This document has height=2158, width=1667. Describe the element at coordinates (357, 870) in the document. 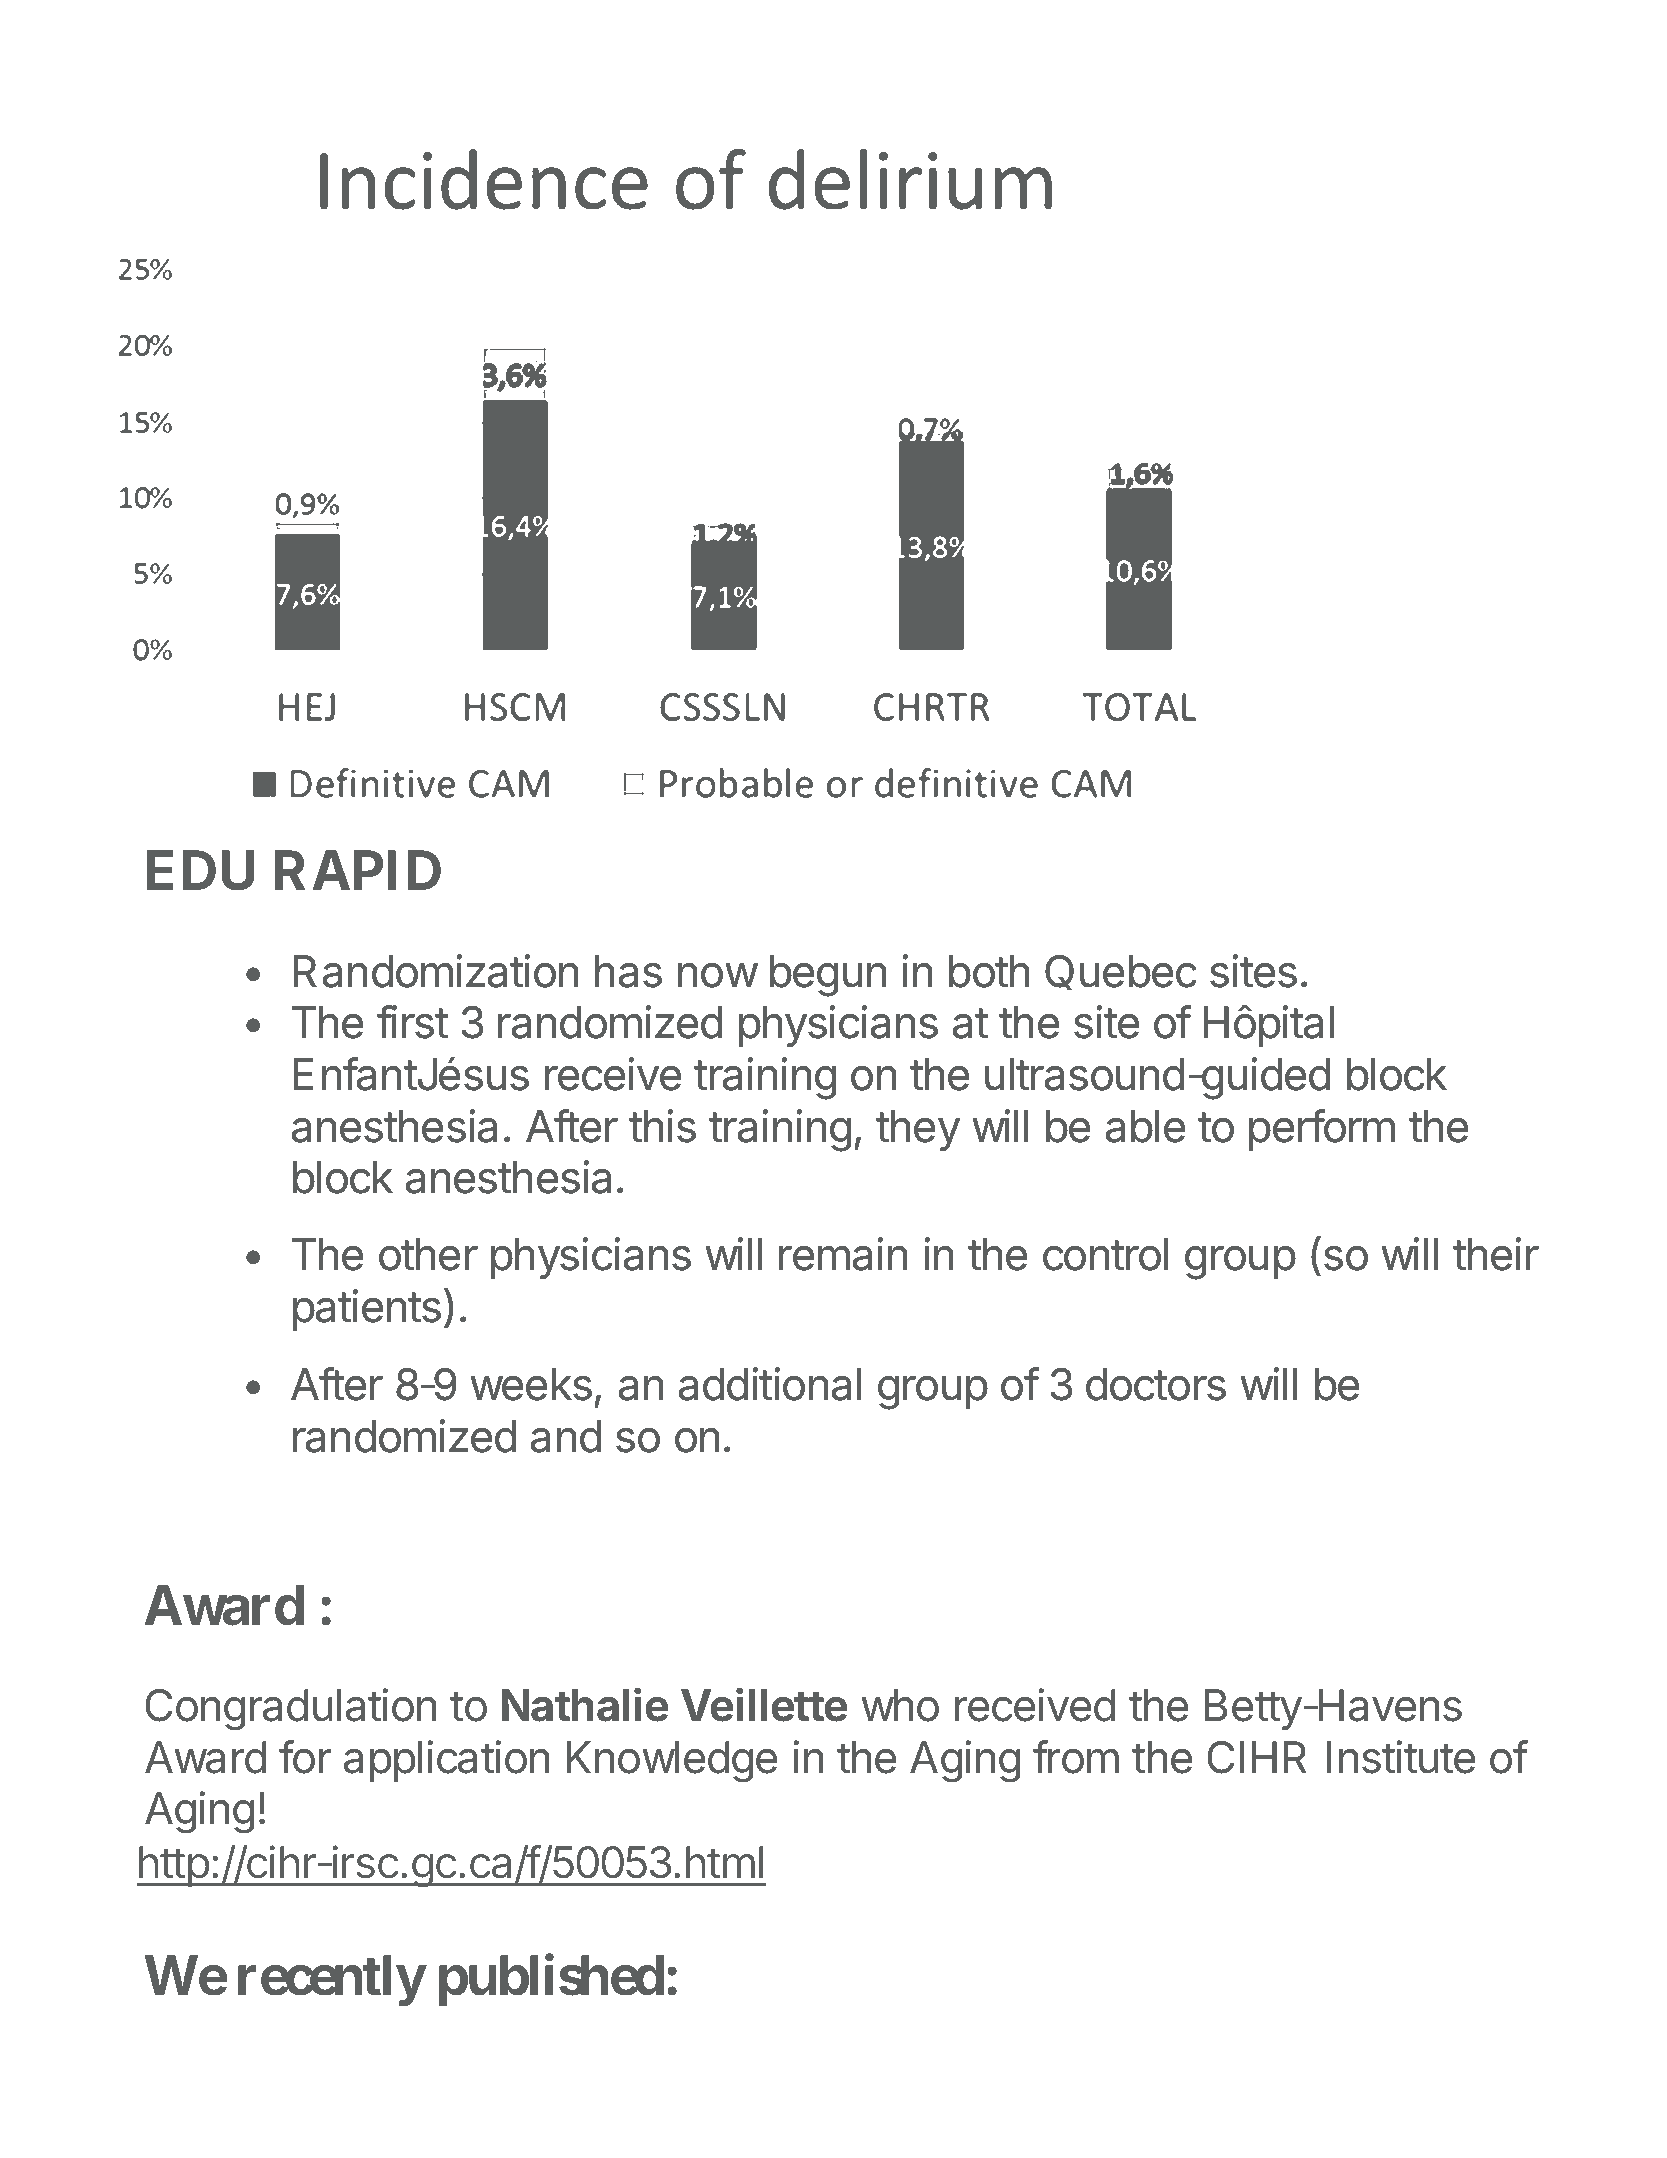

I see `RAPID` at that location.
